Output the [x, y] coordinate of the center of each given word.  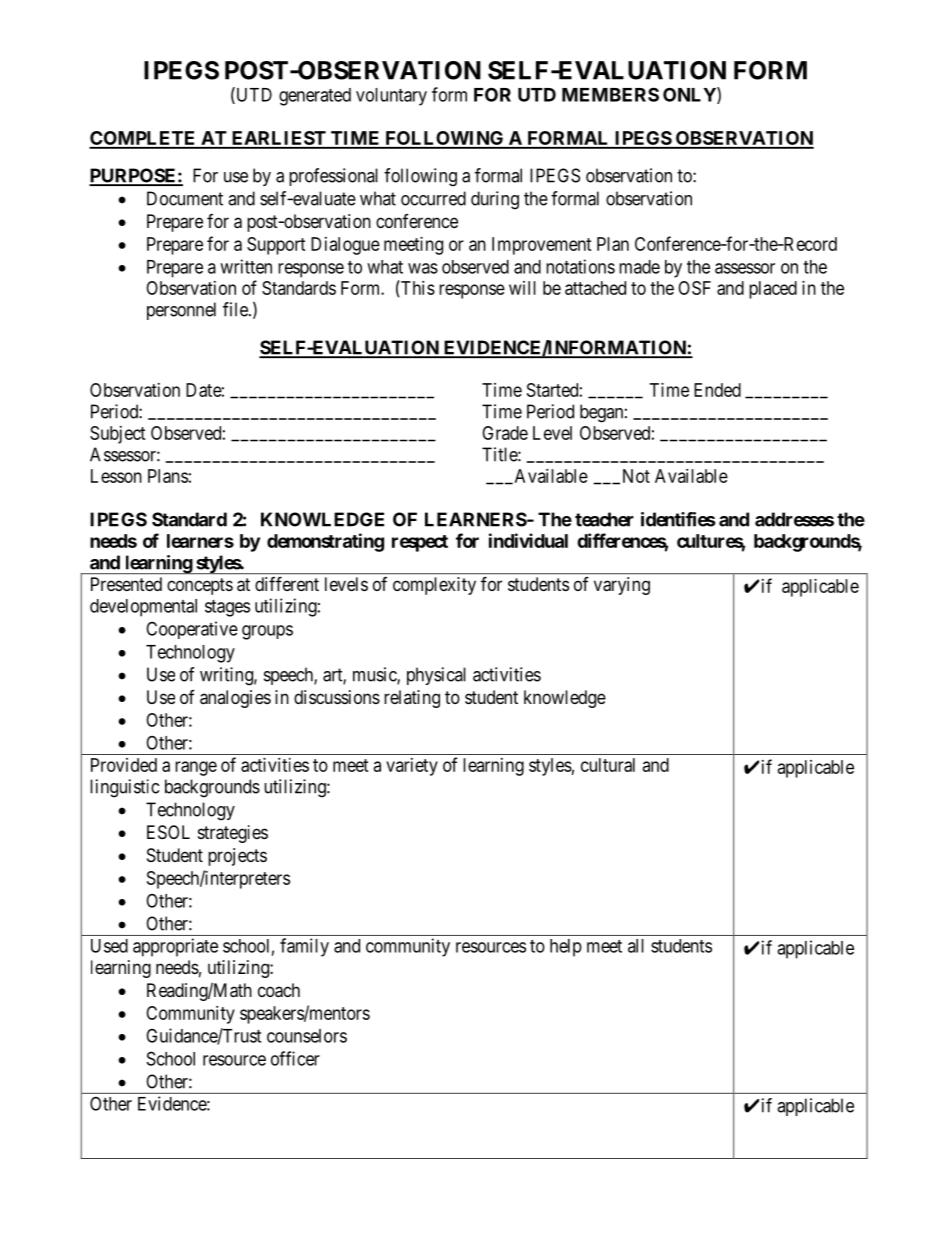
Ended [717, 390]
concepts [200, 586]
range [196, 768]
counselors [307, 1036]
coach [279, 990]
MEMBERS [610, 94]
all [636, 946]
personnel [181, 311]
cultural [608, 765]
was [423, 268]
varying [622, 586]
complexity [434, 586]
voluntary [391, 97]
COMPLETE [143, 139]
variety [412, 767]
